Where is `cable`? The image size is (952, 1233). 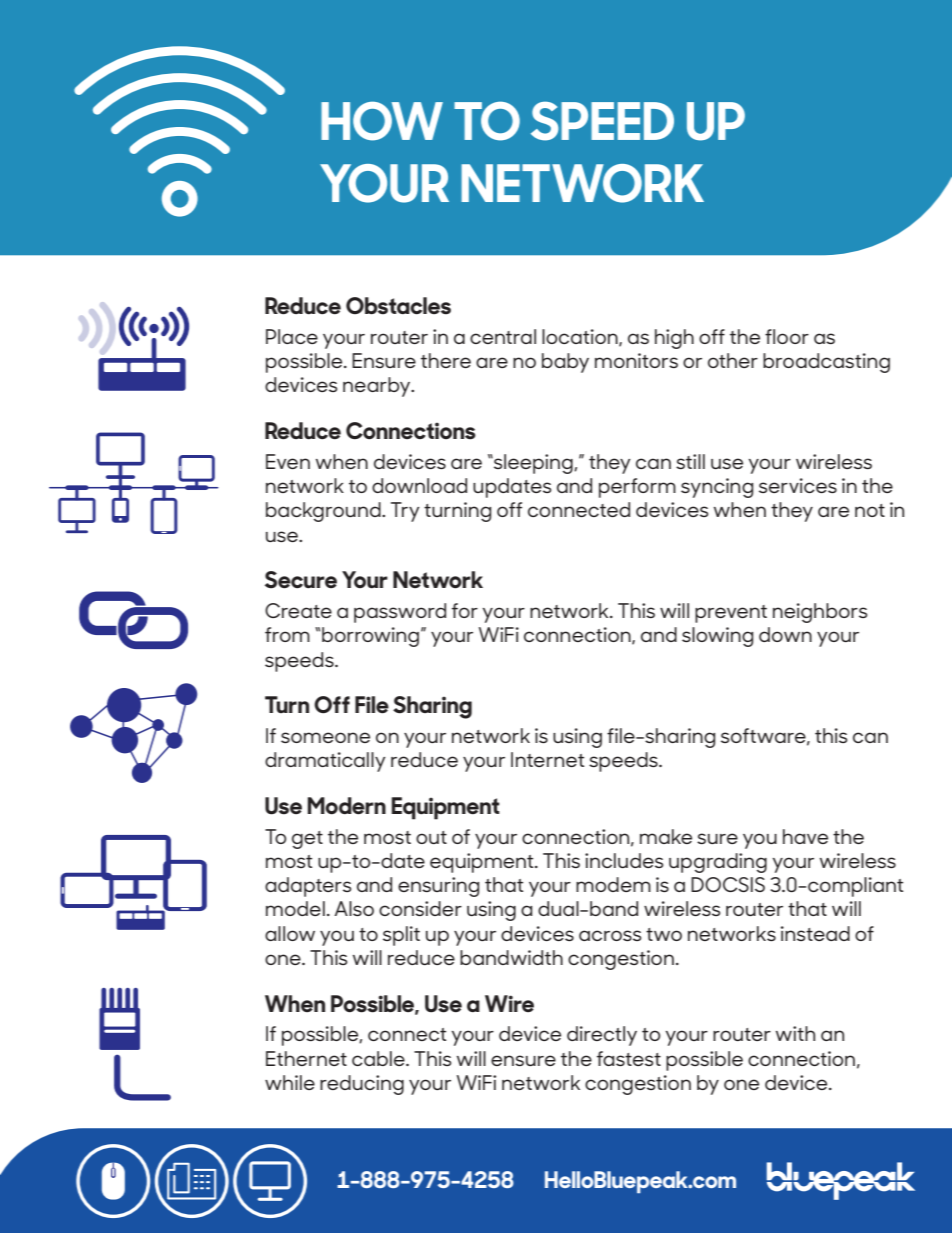 cable is located at coordinates (379, 1058).
